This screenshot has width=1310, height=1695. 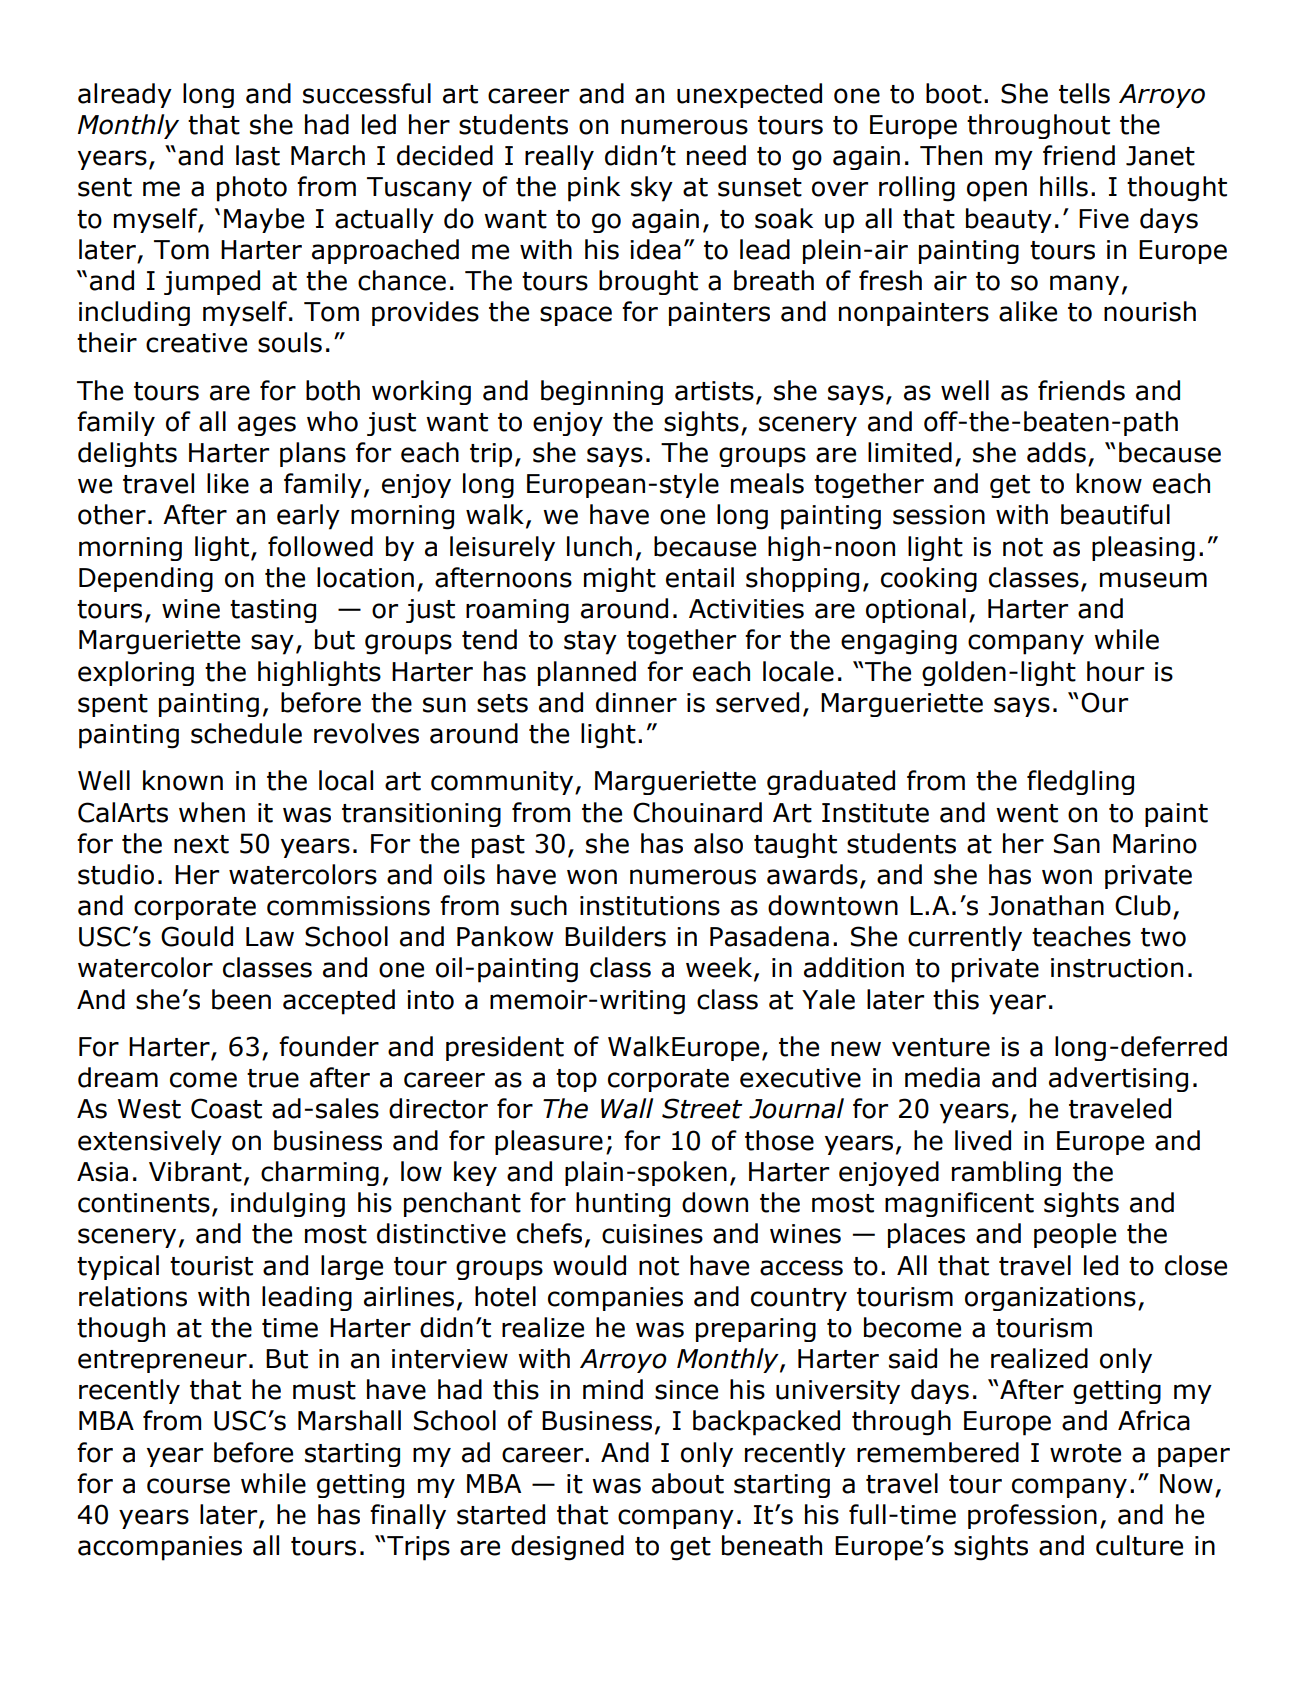 I want to click on true, so click(x=273, y=1078).
